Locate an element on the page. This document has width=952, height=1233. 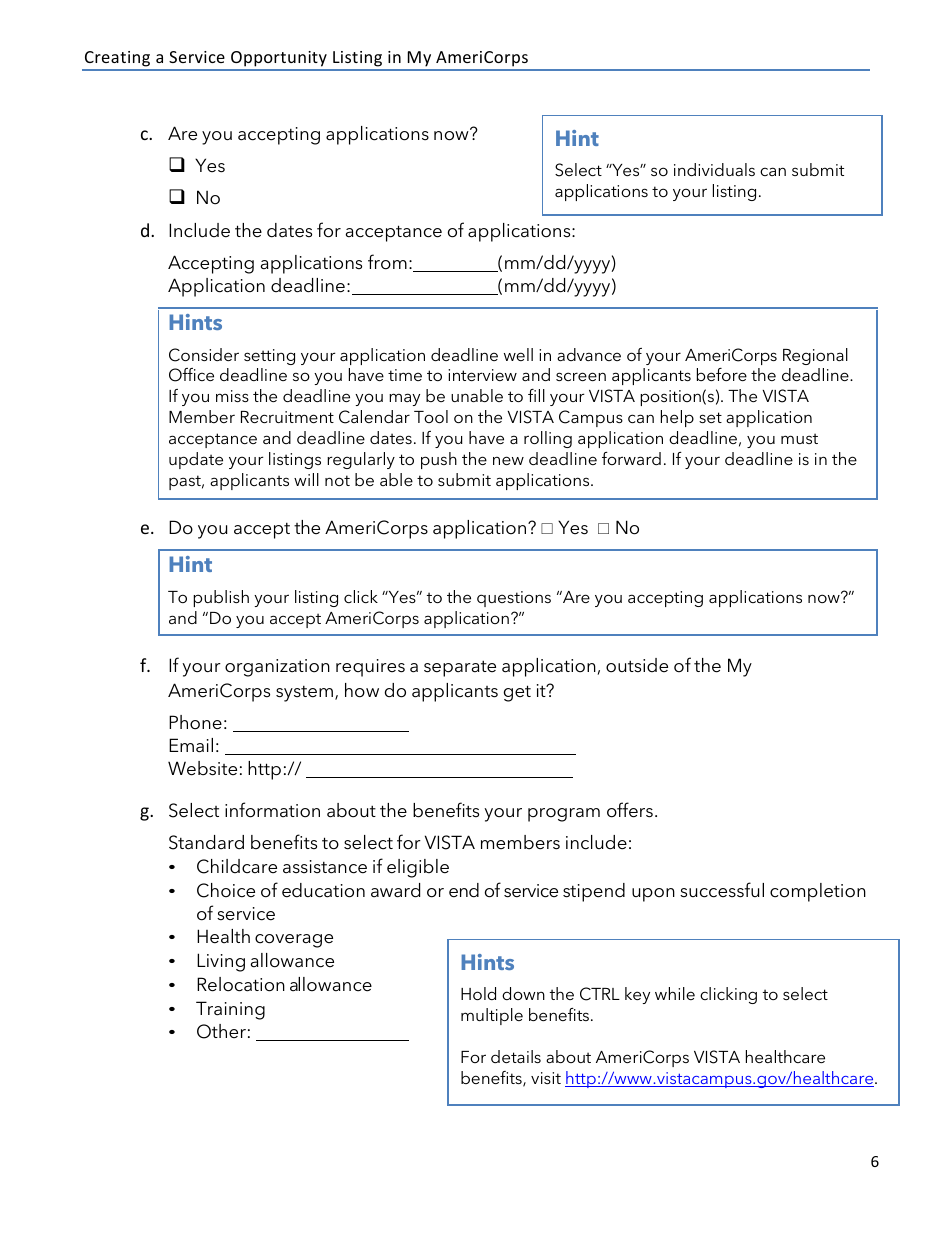
from is located at coordinates (387, 262).
